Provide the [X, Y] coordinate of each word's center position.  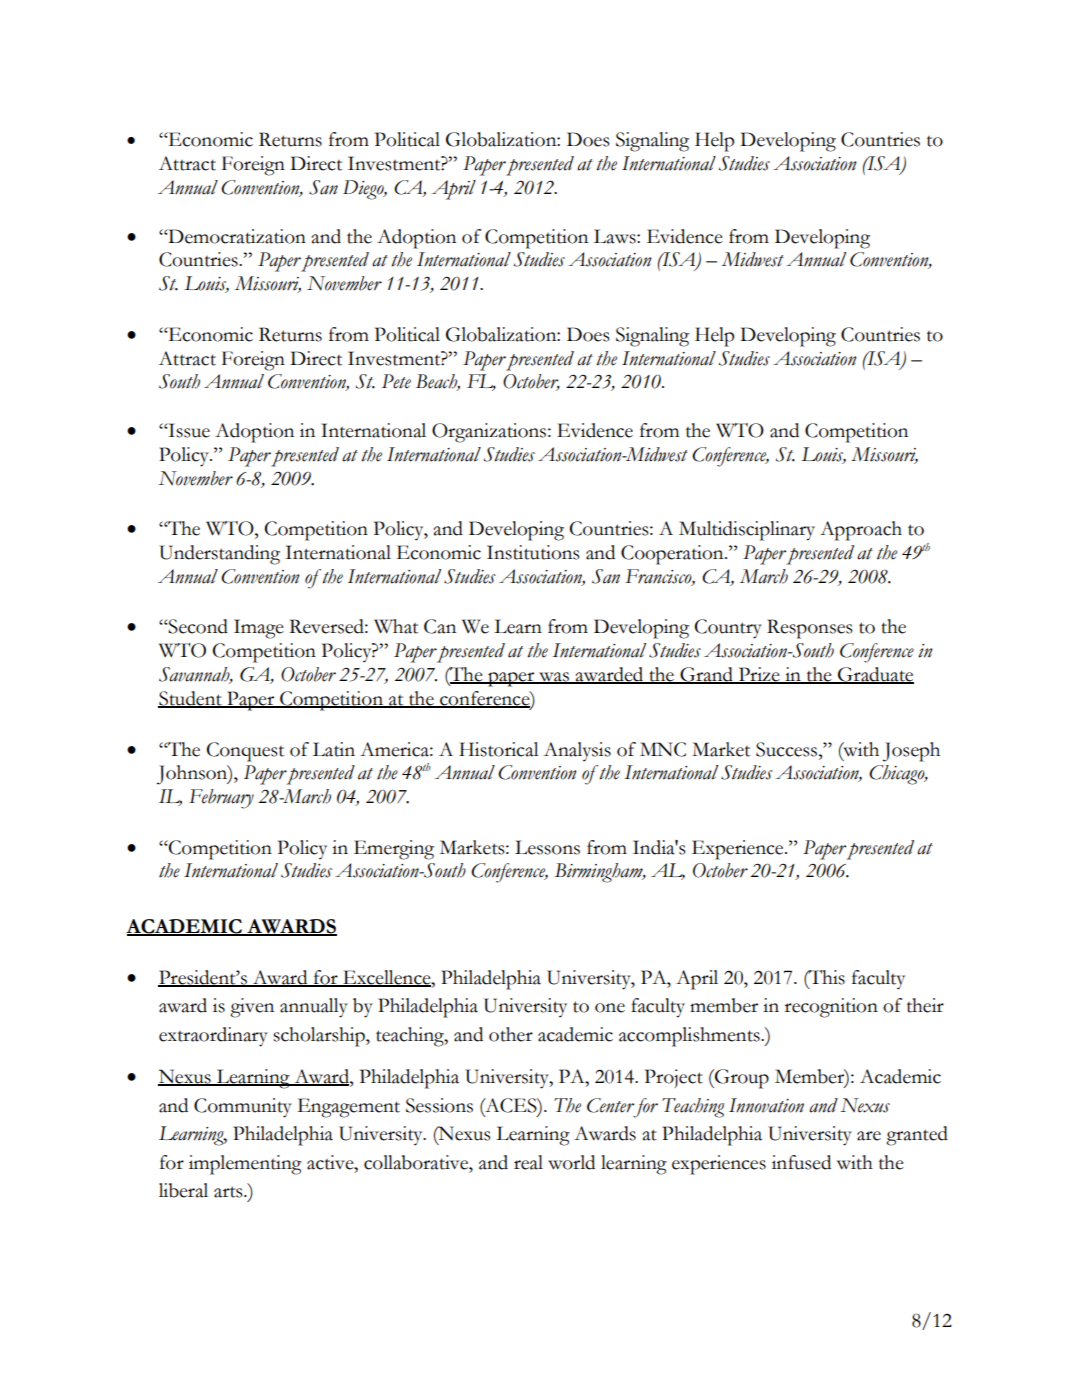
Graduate [875, 675]
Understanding [219, 555]
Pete [396, 381]
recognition [831, 1008]
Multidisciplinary [747, 531]
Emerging [394, 850]
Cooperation [673, 555]
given [252, 1008]
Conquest [245, 752]
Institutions [533, 552]
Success [788, 749]
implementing [245, 1165]
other [511, 1034]
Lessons [547, 847]
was [554, 678]
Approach [861, 531]
